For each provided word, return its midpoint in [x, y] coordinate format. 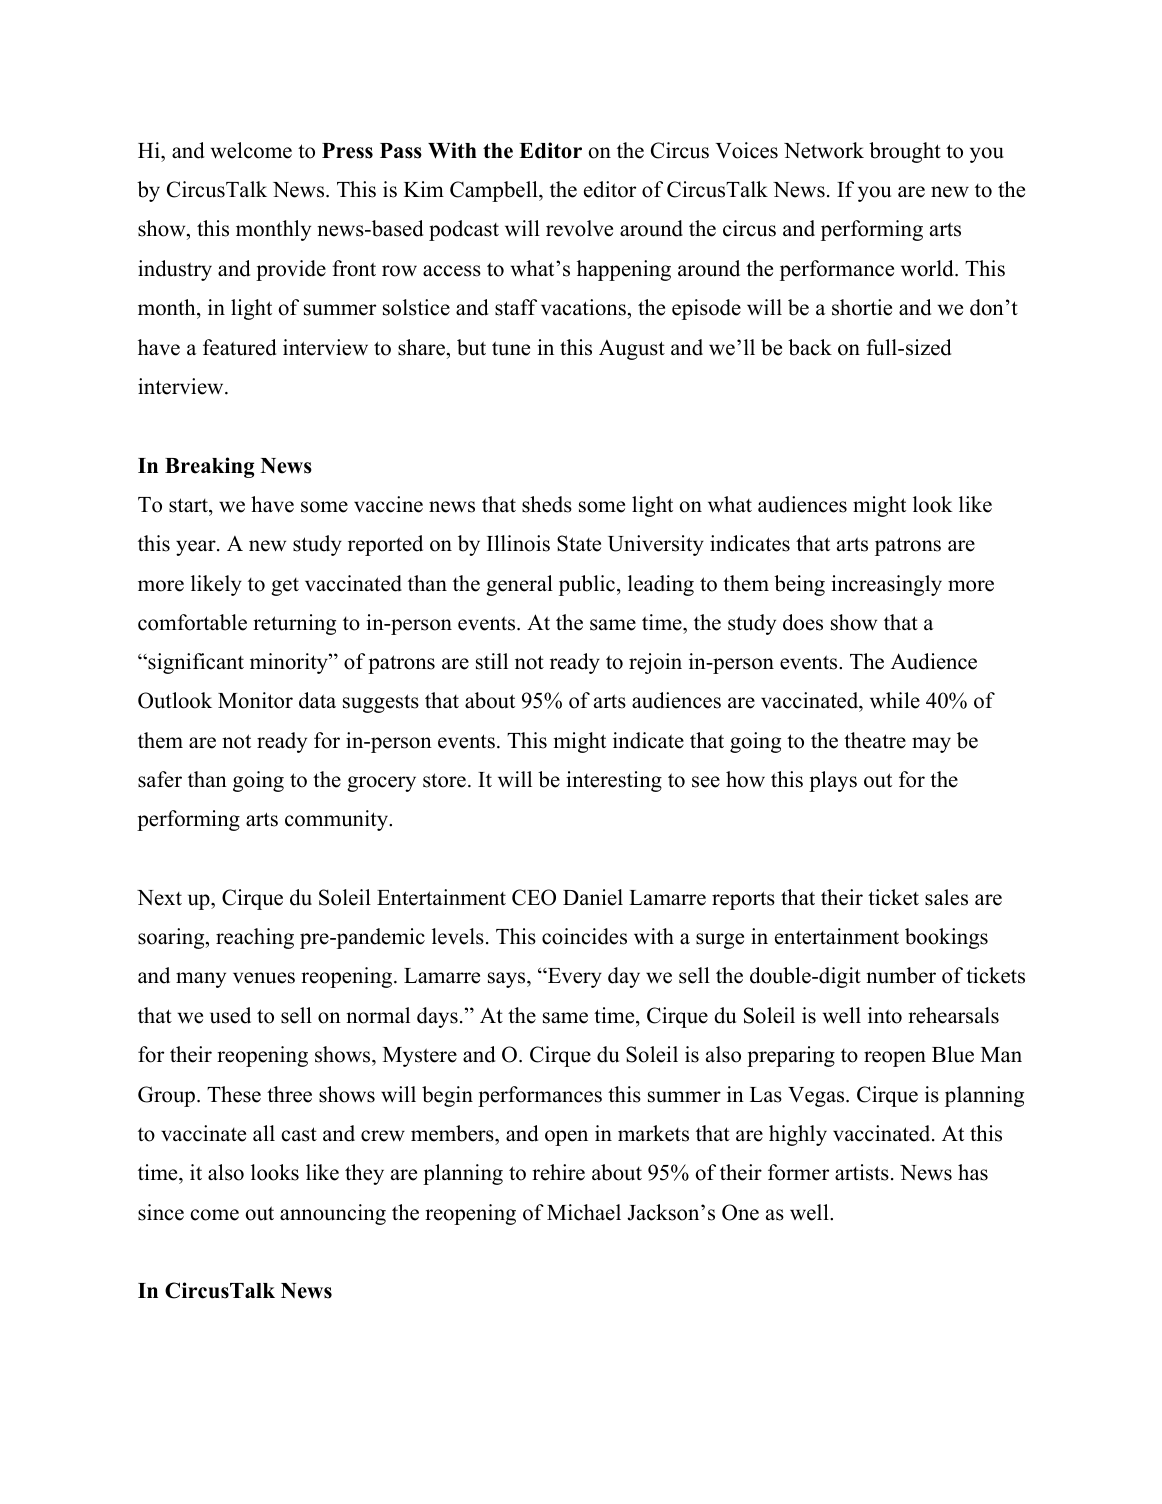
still [492, 661]
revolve [579, 228]
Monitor [255, 700]
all [264, 1133]
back [810, 347]
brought [905, 152]
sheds [547, 504]
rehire [558, 1172]
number [901, 975]
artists [862, 1172]
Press [347, 151]
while [895, 700]
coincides [584, 936]
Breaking [209, 467]
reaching [255, 938]
